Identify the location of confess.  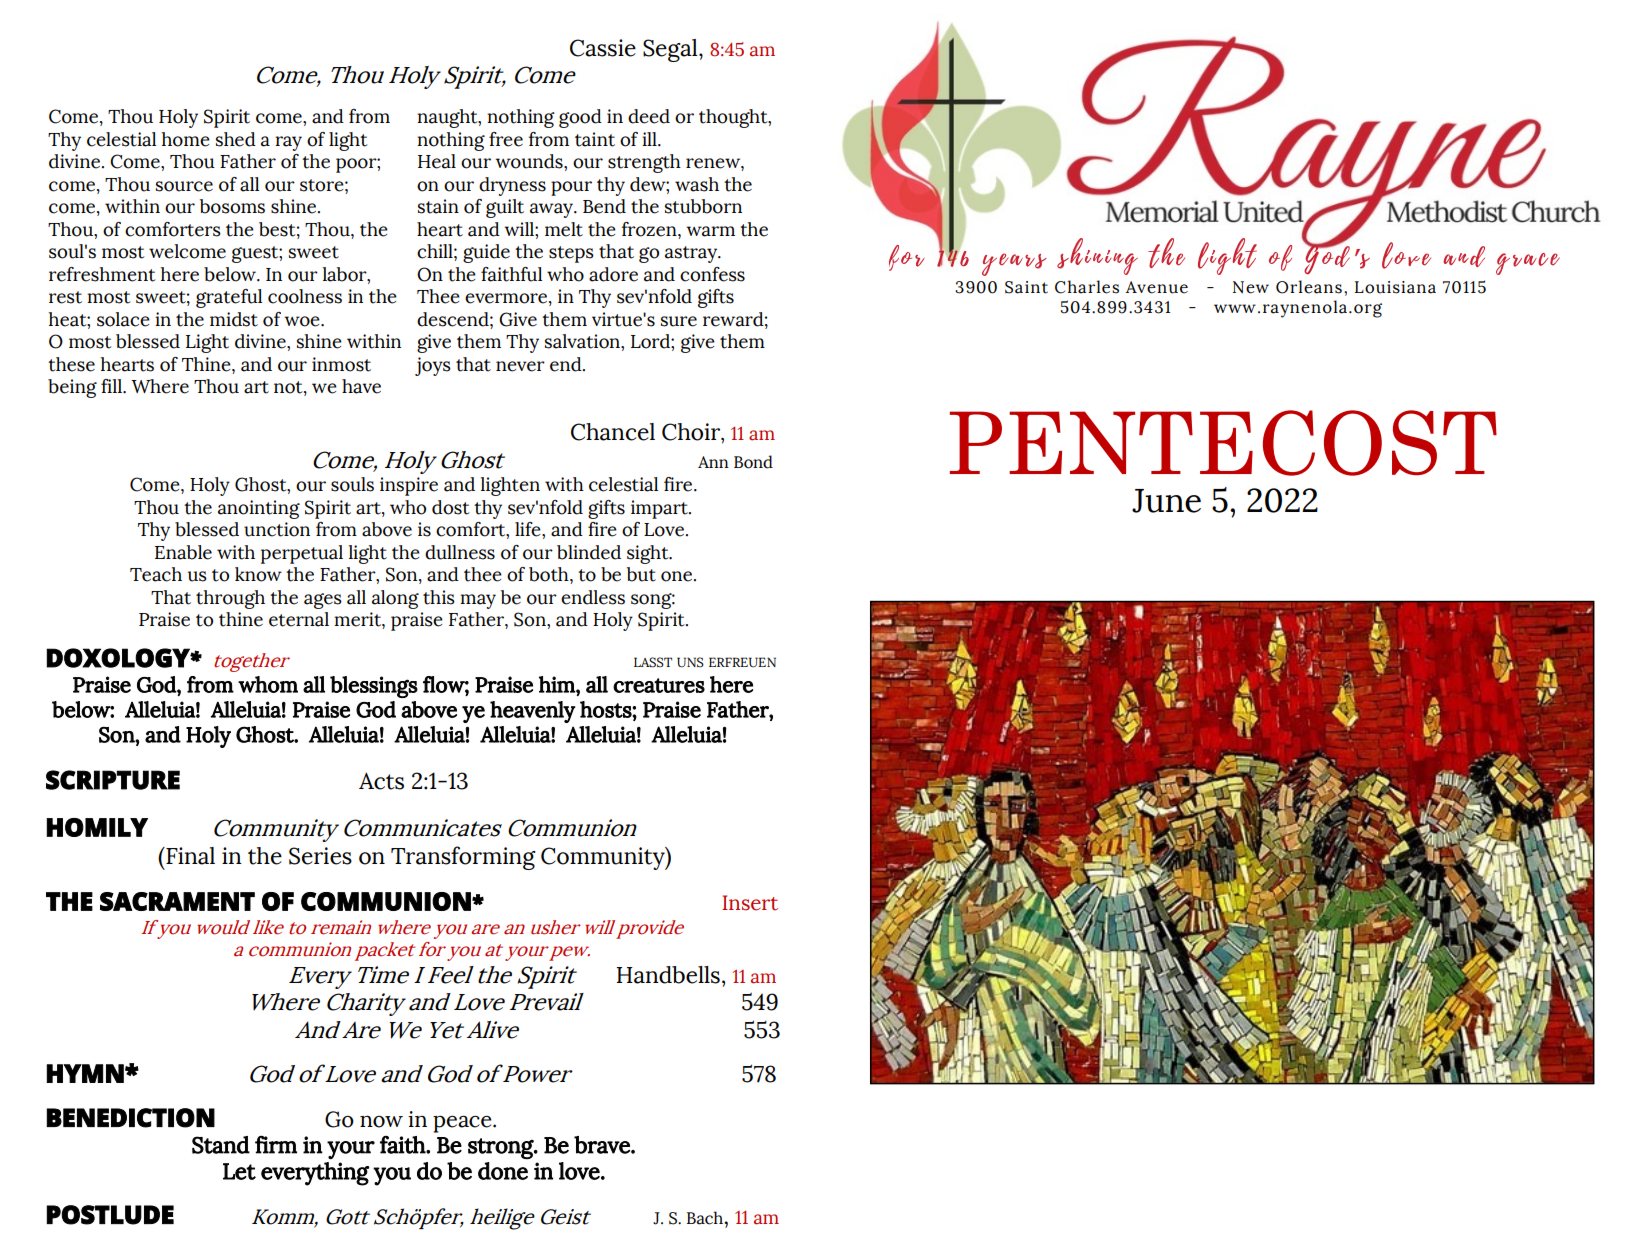
(712, 274).
